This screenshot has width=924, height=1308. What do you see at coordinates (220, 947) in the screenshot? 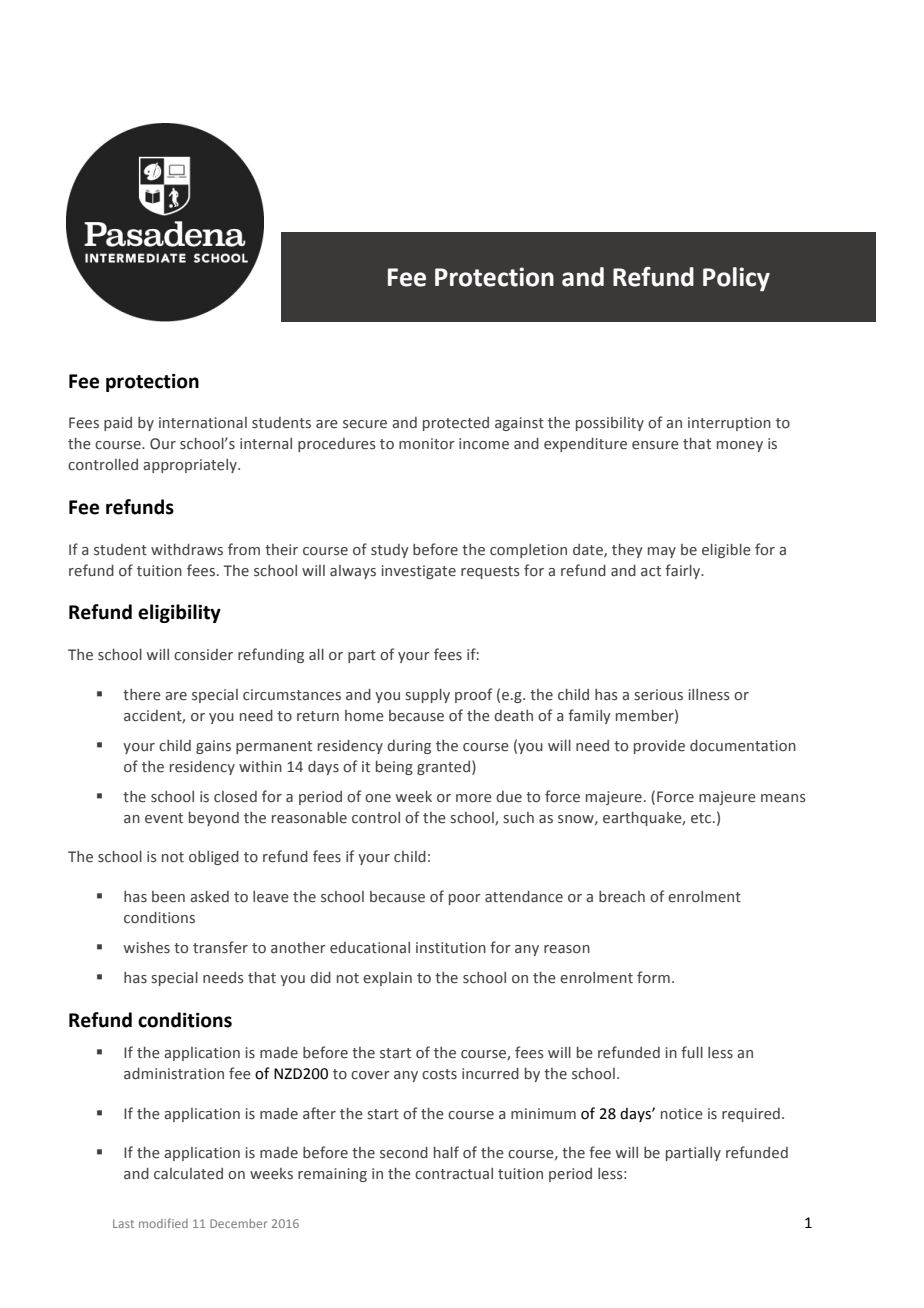
I see `transfer` at bounding box center [220, 947].
